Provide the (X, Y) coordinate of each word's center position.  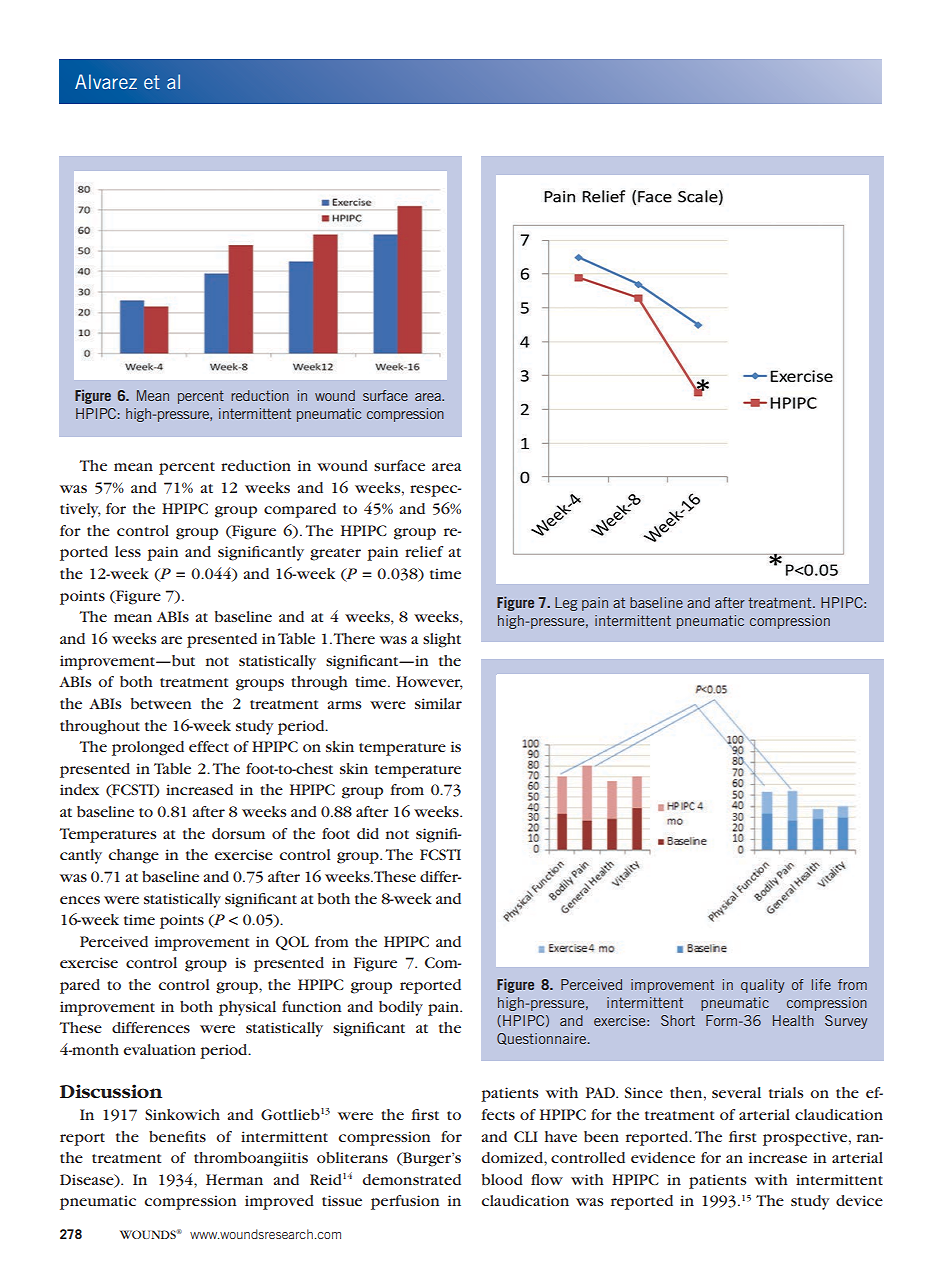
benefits (177, 1136)
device (859, 1200)
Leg (566, 604)
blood (502, 1179)
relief (424, 551)
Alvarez (106, 81)
